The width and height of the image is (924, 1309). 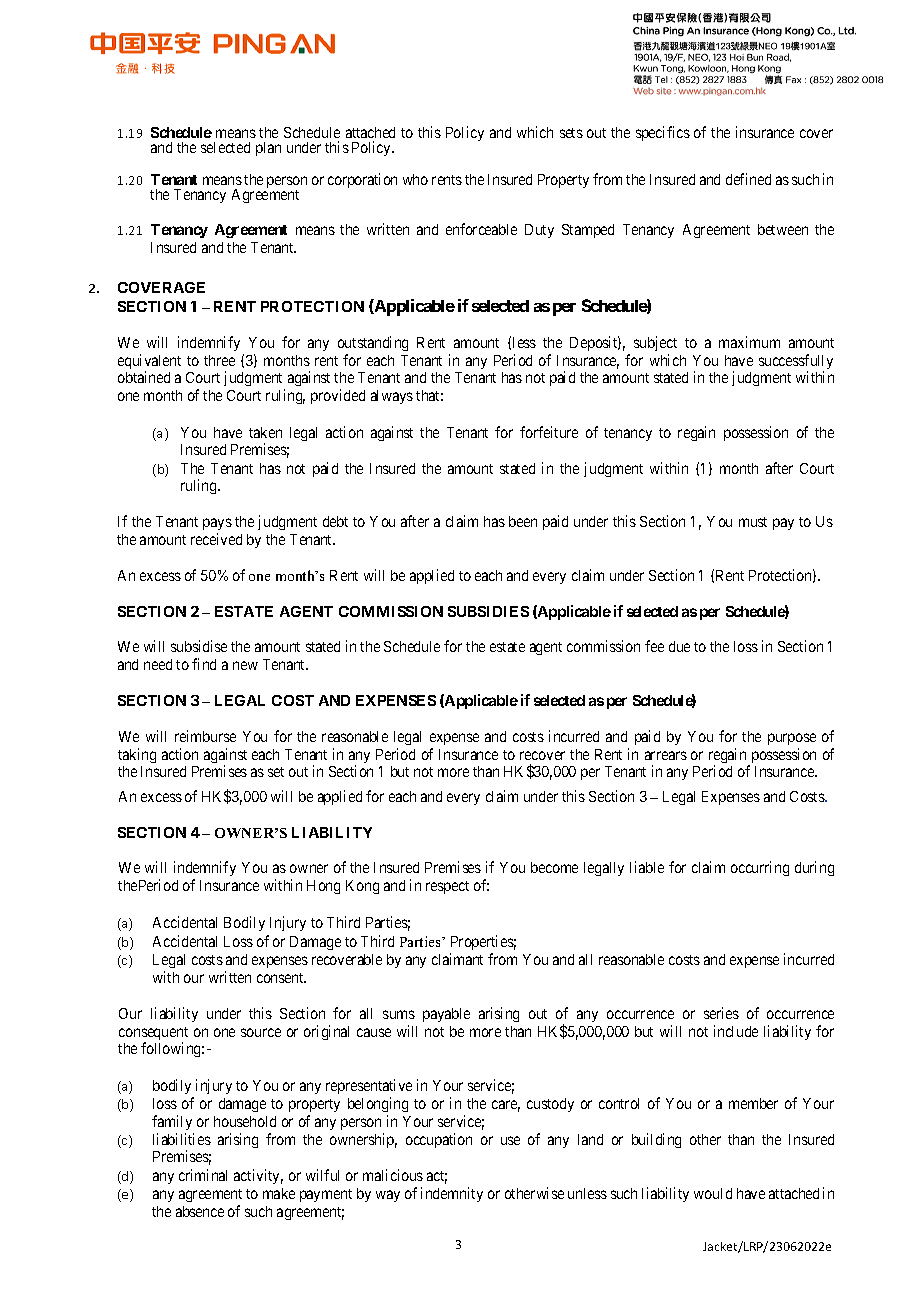 I want to click on who, so click(x=415, y=179).
